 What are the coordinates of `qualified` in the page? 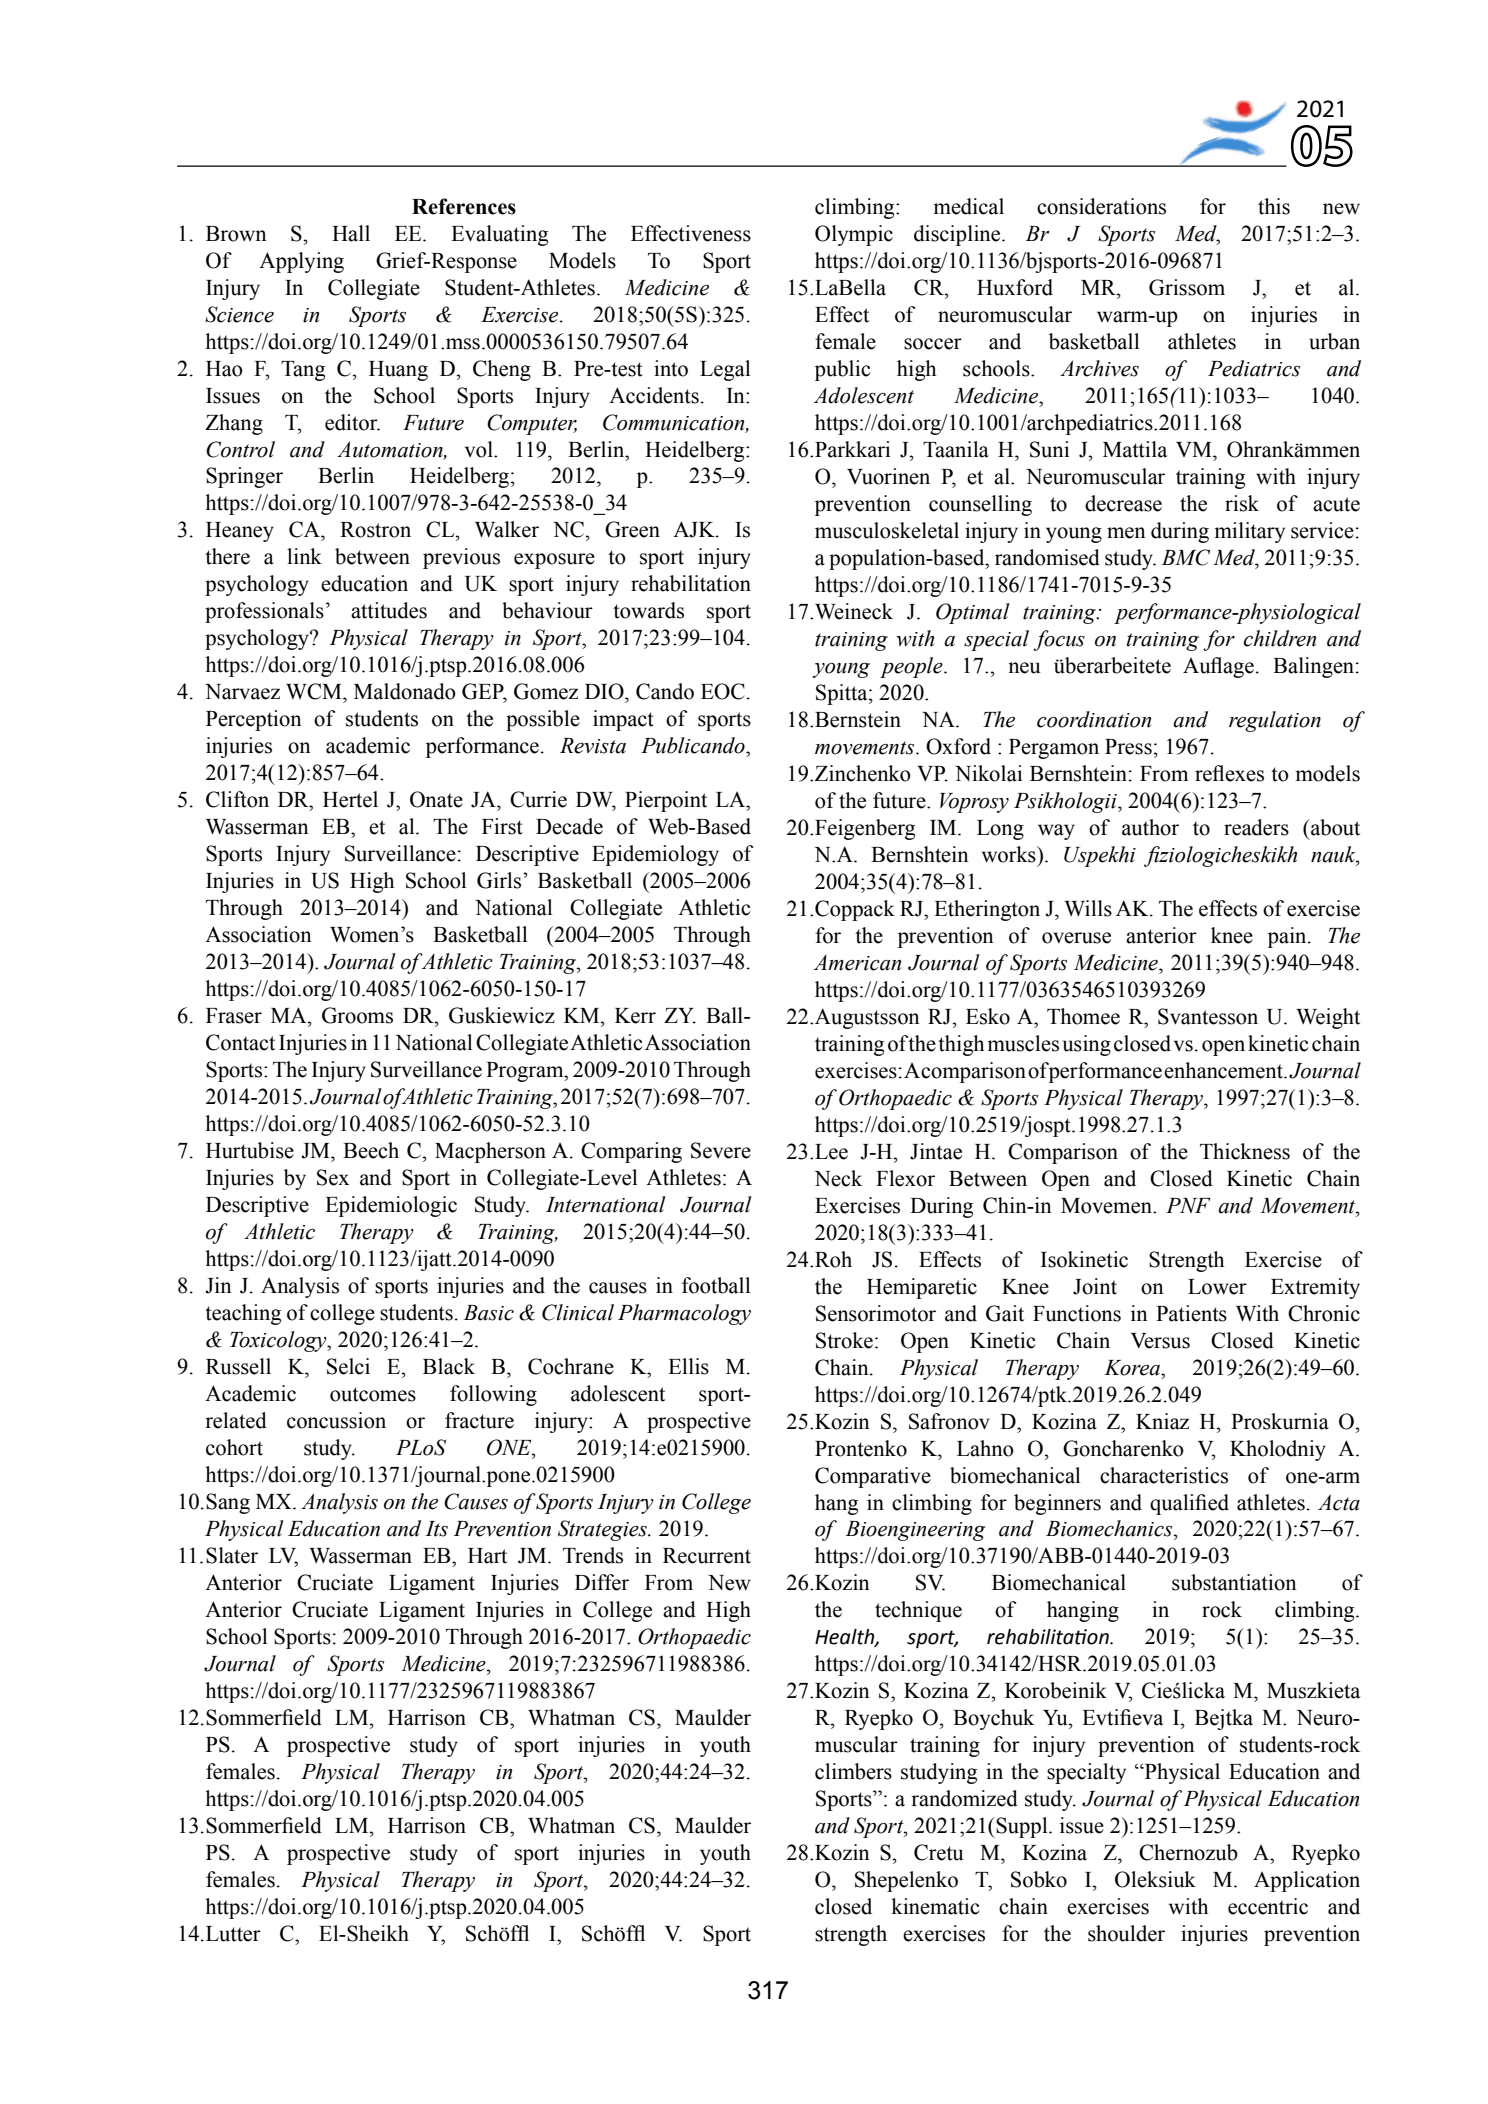 It's located at (1189, 1504).
